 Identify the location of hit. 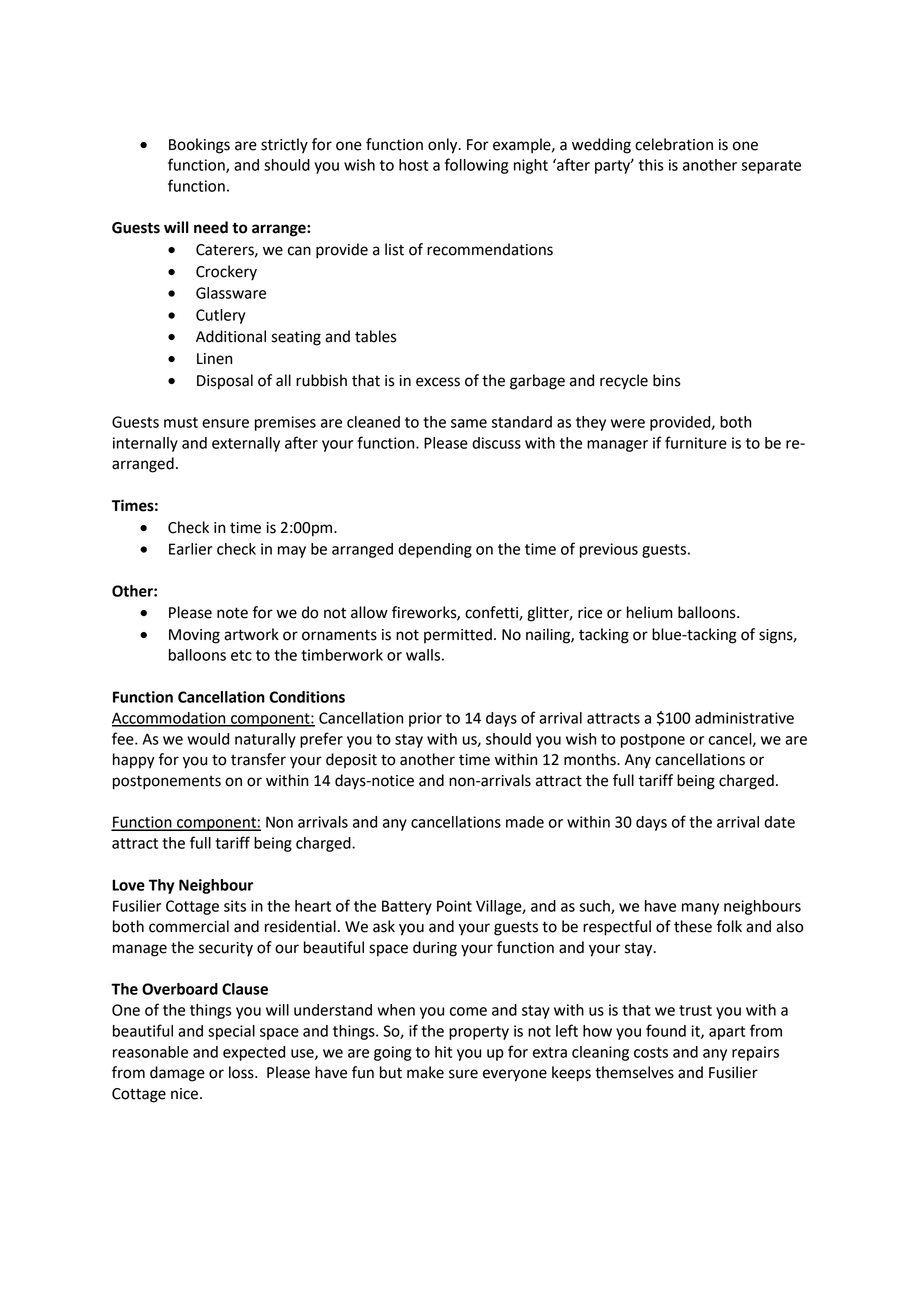
(443, 1052).
